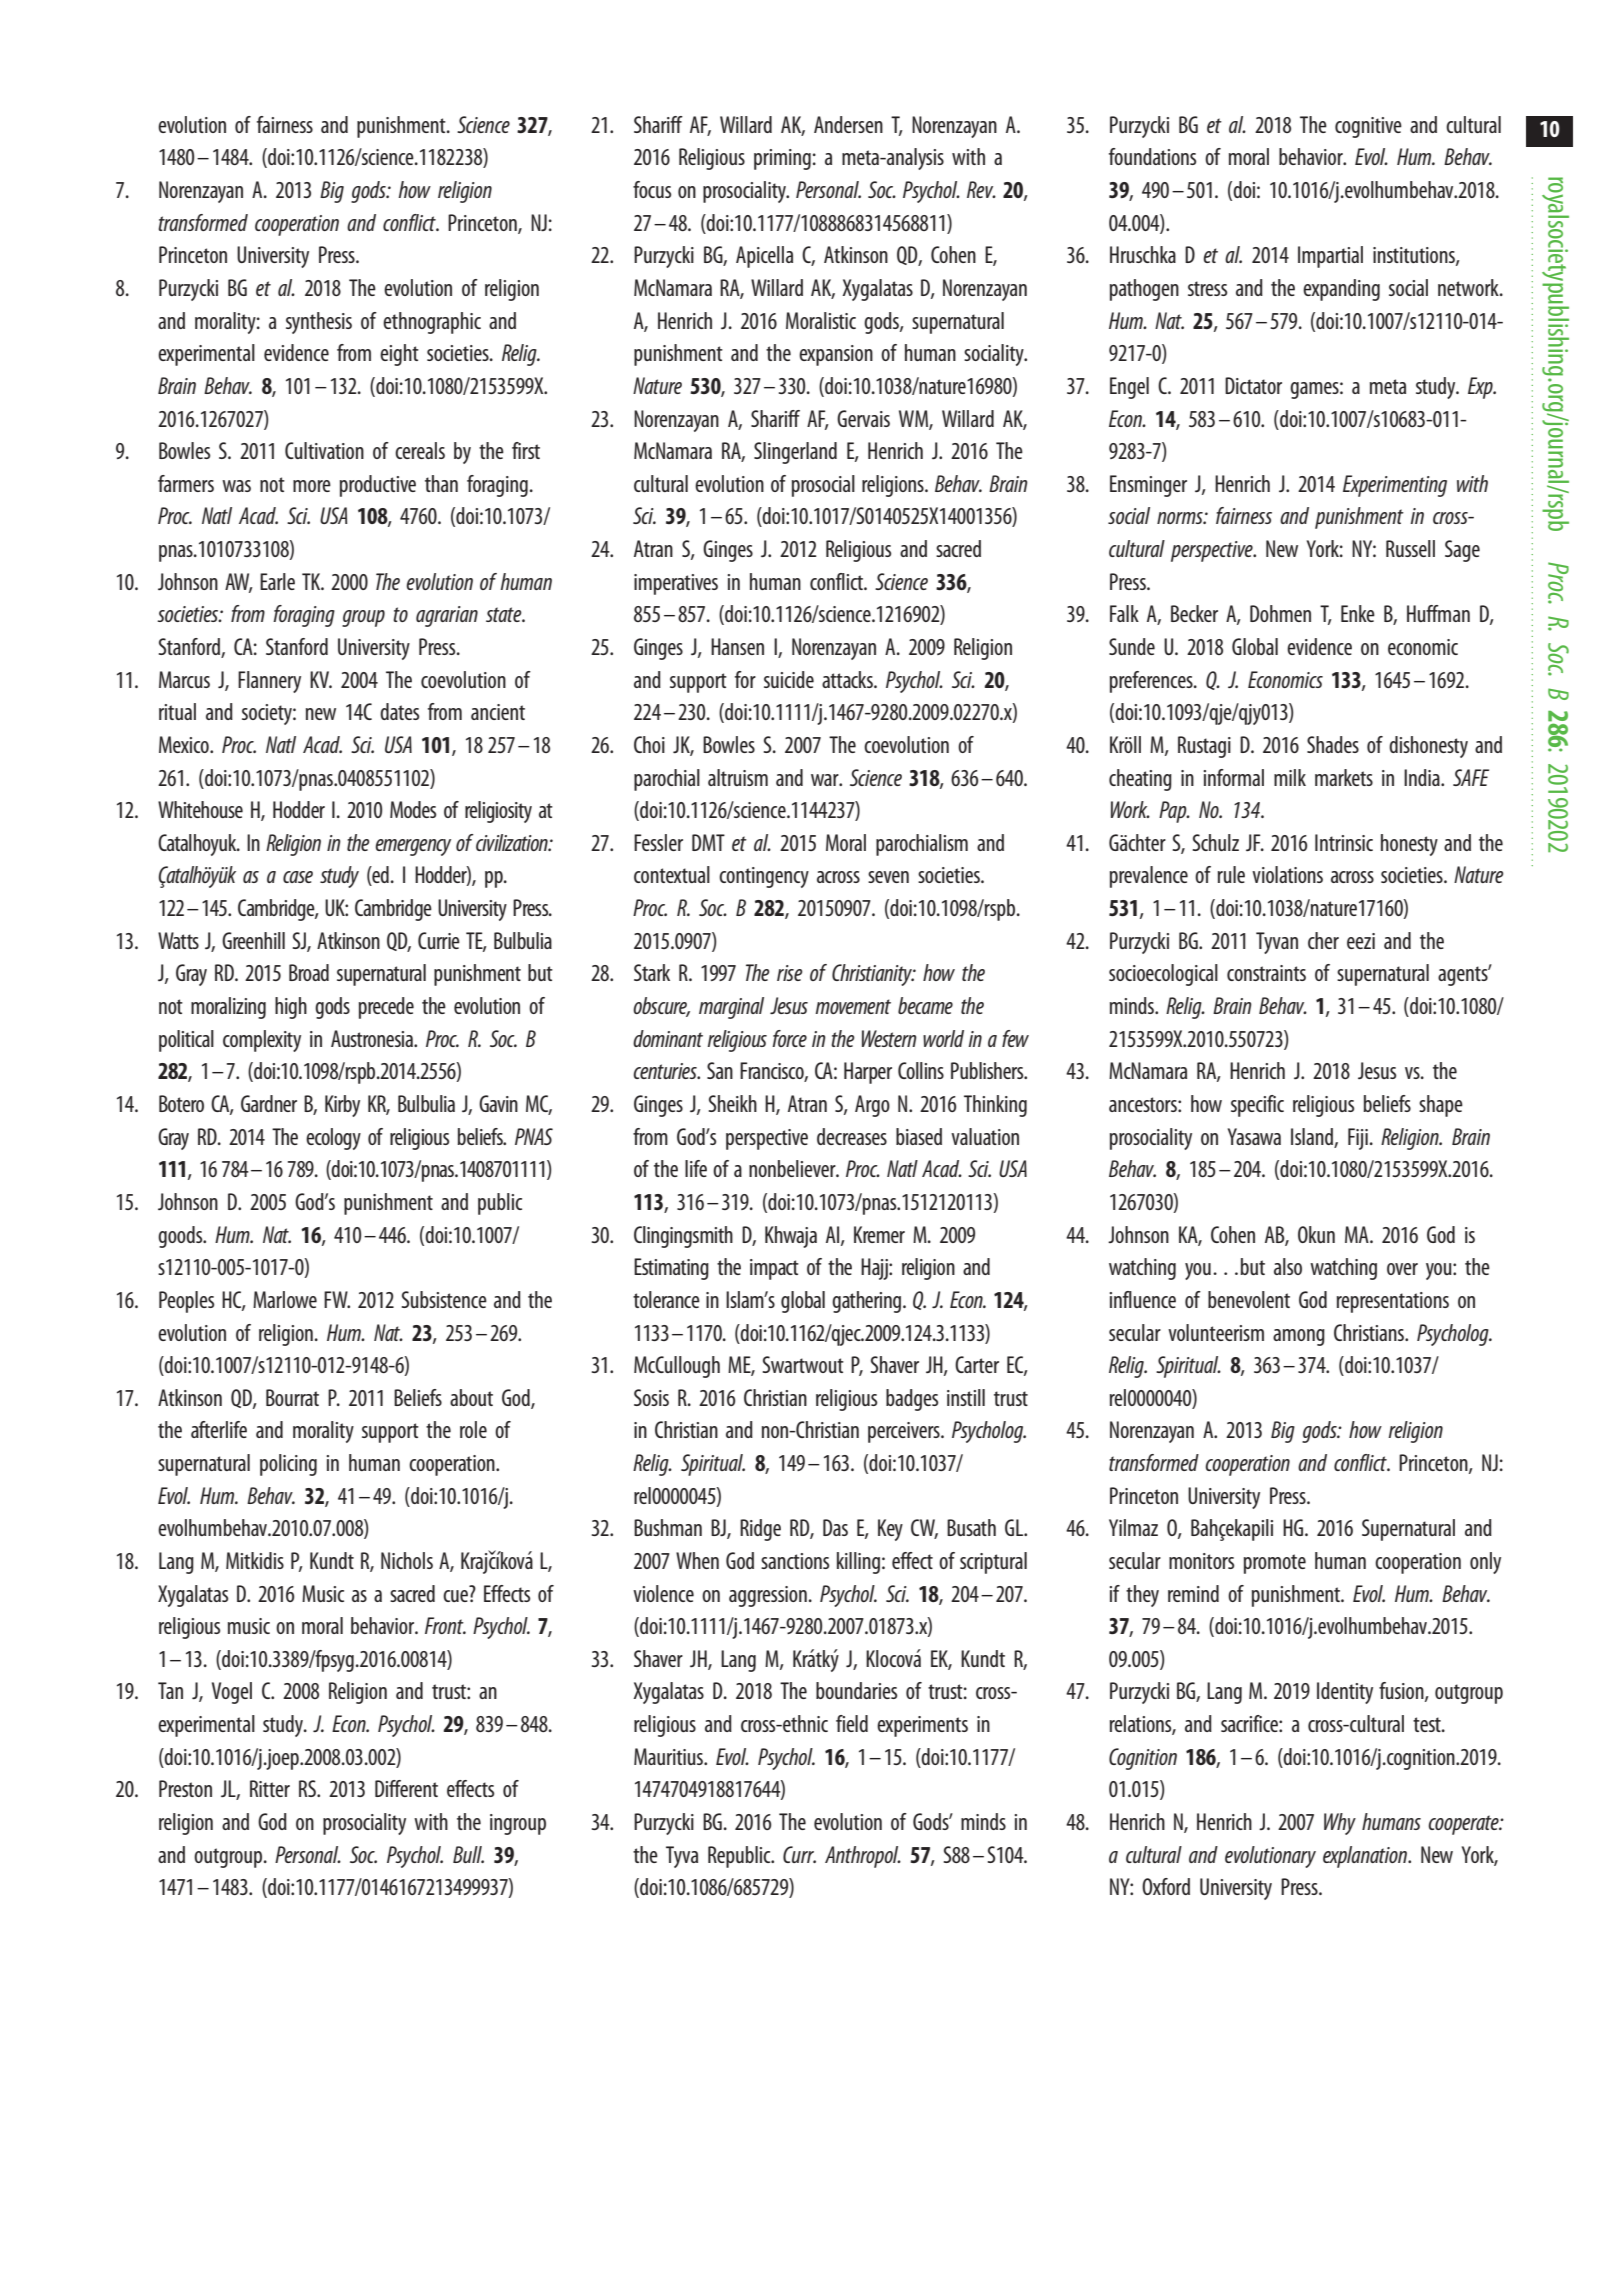 The width and height of the screenshot is (1619, 2290). I want to click on synthesis, so click(319, 323).
